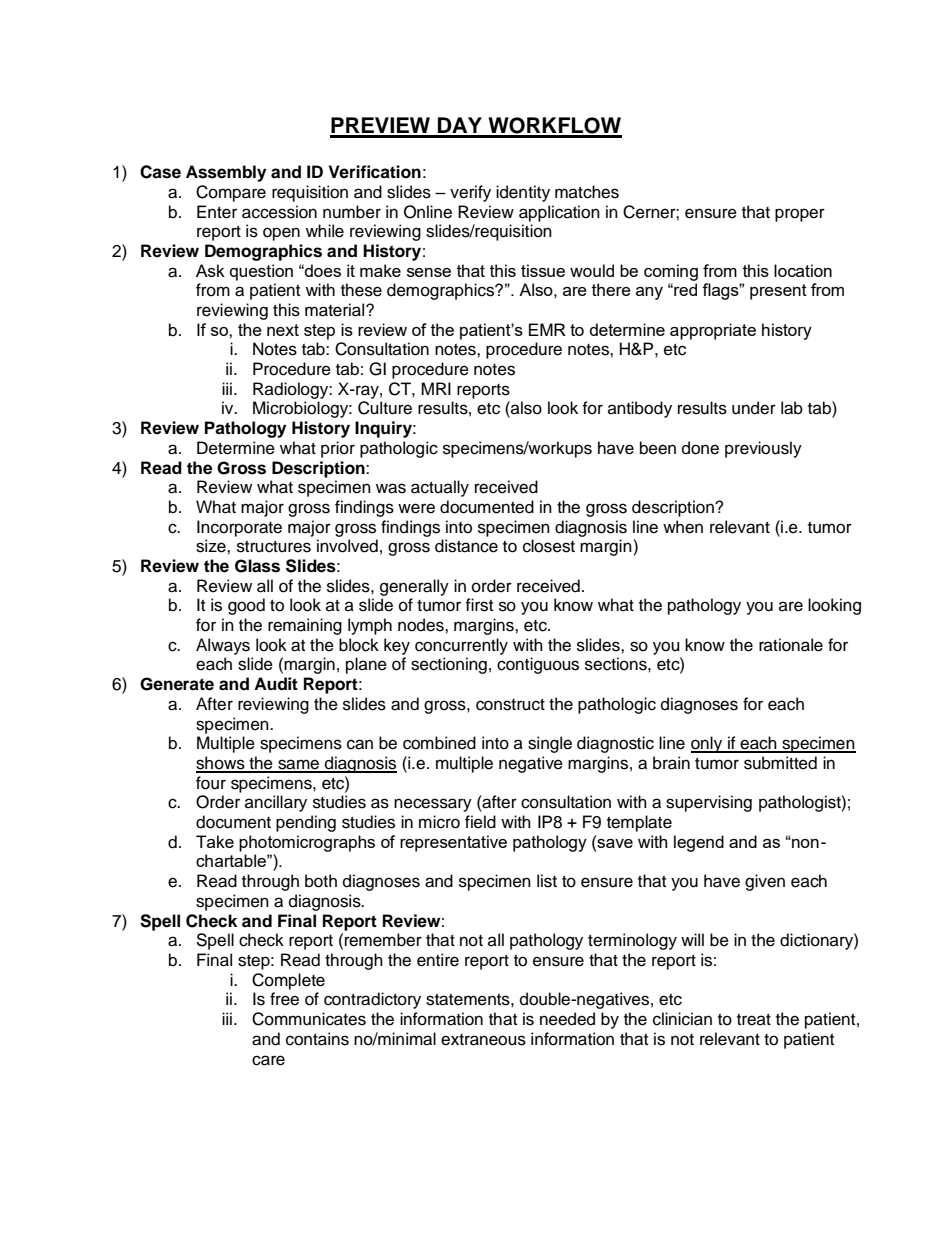  What do you see at coordinates (246, 606) in the document?
I see `good` at bounding box center [246, 606].
